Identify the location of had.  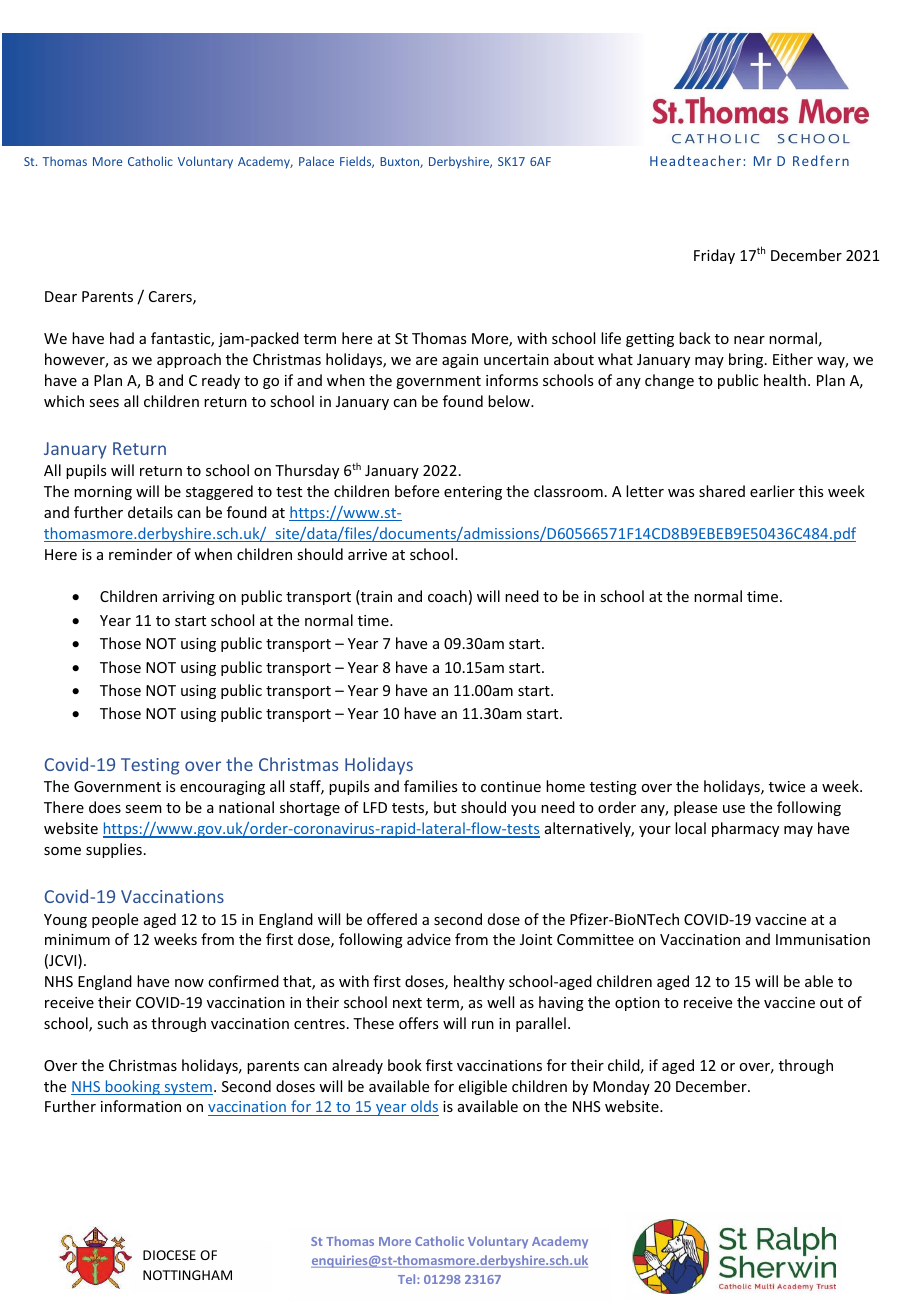
(122, 338).
